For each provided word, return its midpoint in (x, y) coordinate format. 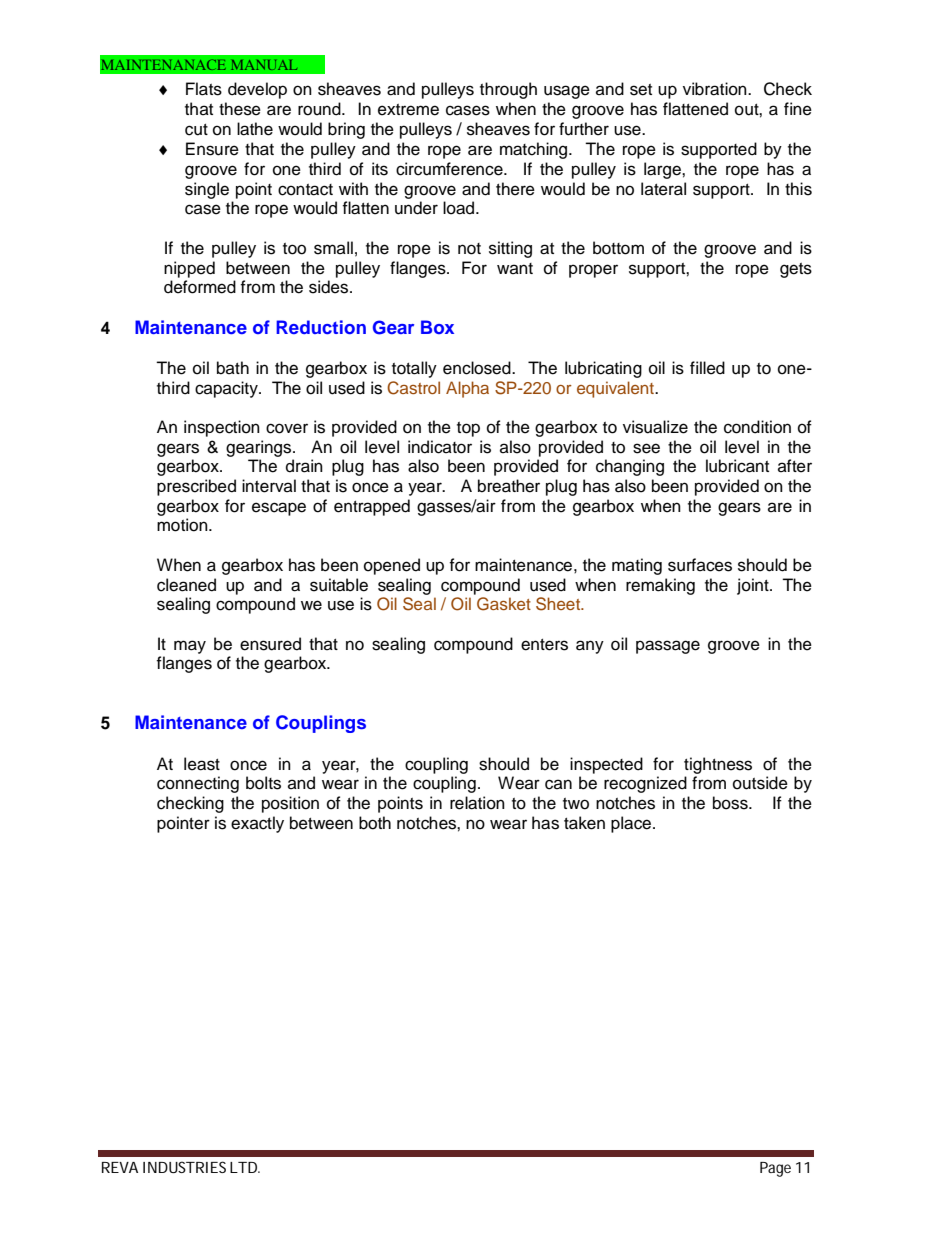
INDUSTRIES (184, 1167)
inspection (222, 428)
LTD (243, 1167)
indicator (440, 447)
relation (477, 803)
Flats (204, 89)
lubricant (737, 466)
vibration (716, 89)
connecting (198, 784)
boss (731, 803)
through (508, 90)
